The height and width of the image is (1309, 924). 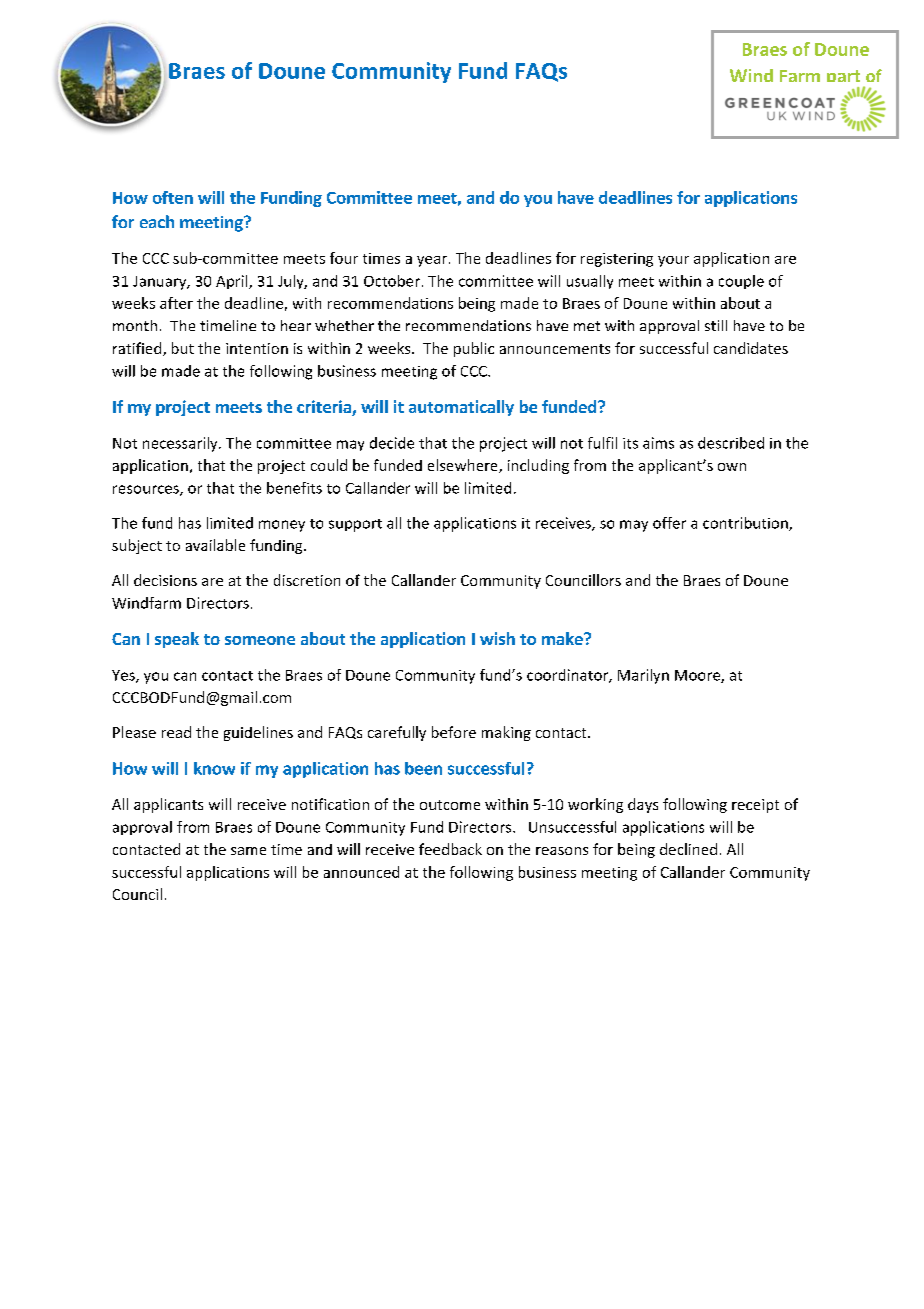 What do you see at coordinates (732, 467) in the image?
I see `own` at bounding box center [732, 467].
